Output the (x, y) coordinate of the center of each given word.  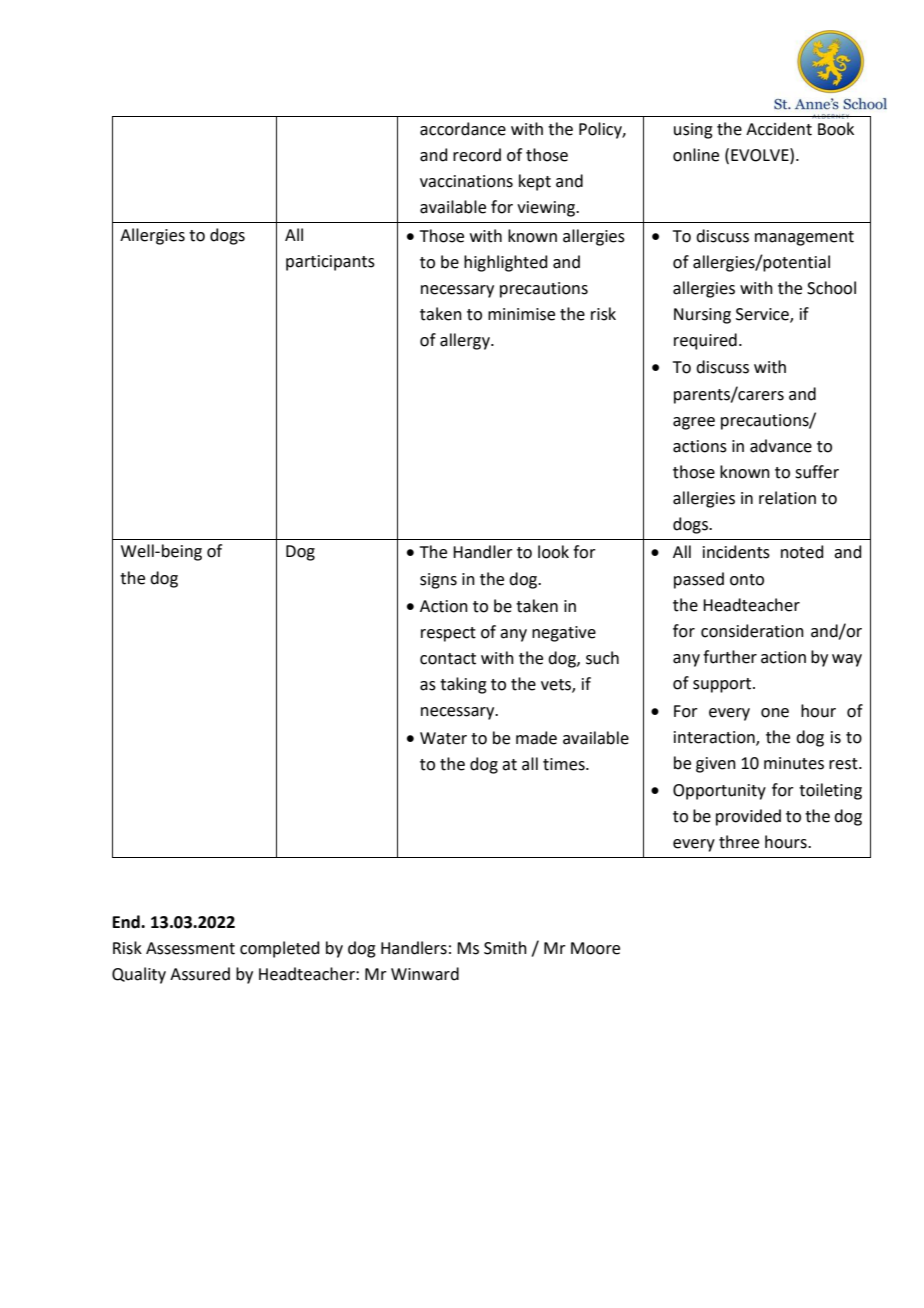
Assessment (190, 948)
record (477, 155)
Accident (779, 129)
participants (330, 263)
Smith (505, 948)
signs (438, 581)
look (553, 552)
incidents (736, 552)
